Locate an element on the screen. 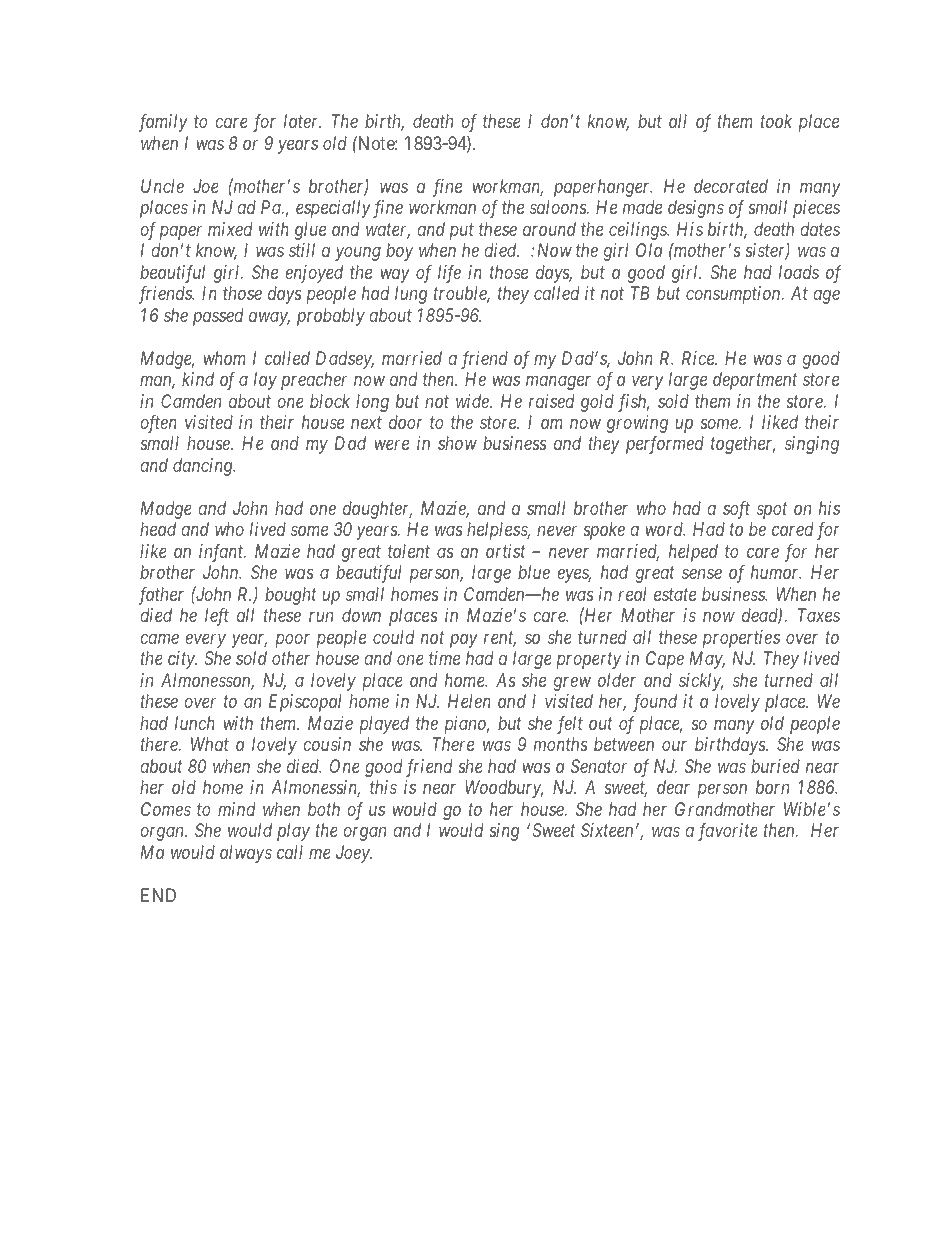  saloons is located at coordinates (559, 207).
